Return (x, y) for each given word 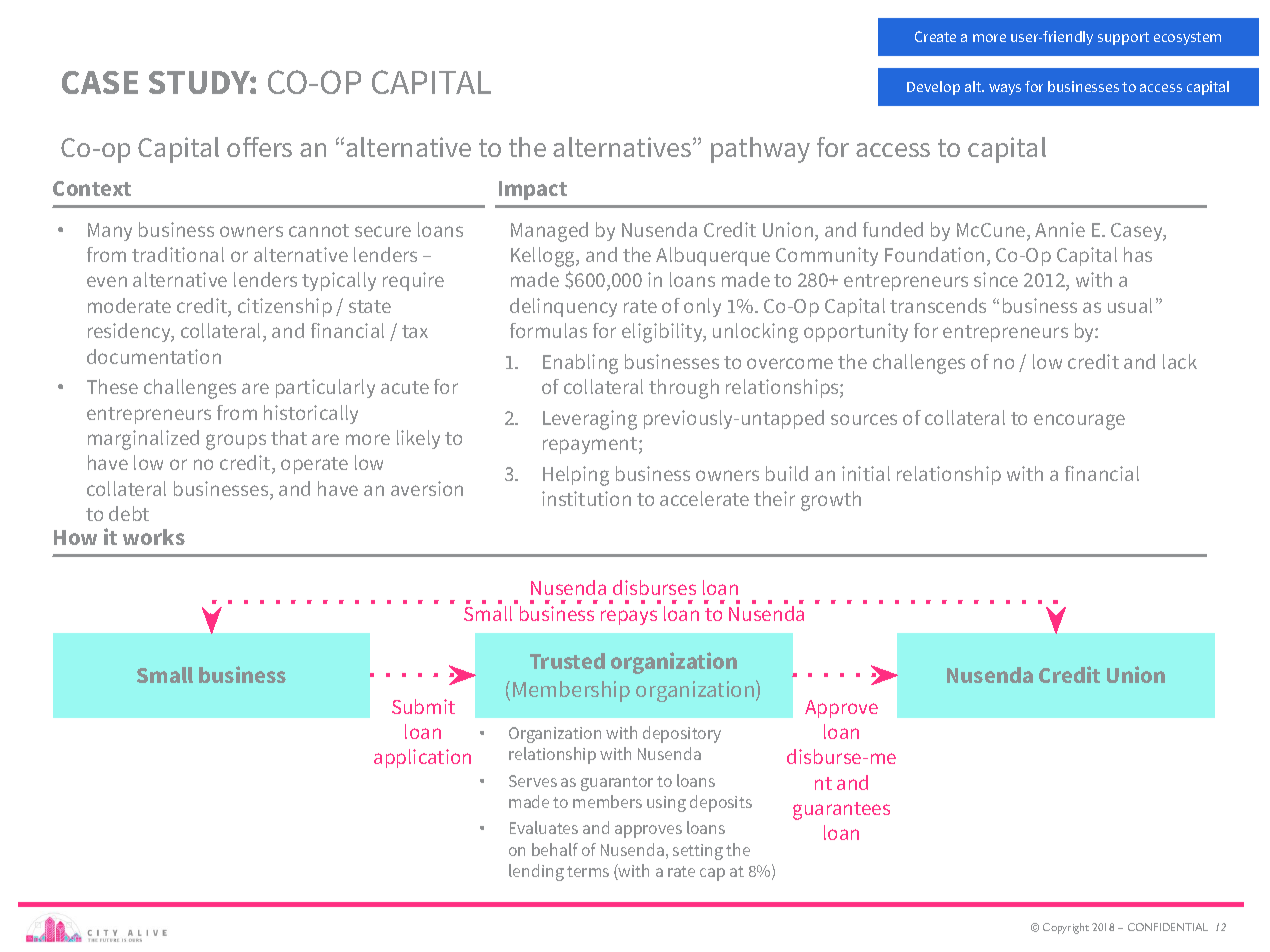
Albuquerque (713, 256)
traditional (178, 254)
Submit (423, 706)
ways (1005, 89)
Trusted (567, 661)
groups (236, 442)
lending (536, 872)
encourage (1079, 422)
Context (92, 188)
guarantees (841, 811)
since (996, 279)
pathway (760, 150)
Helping (576, 476)
